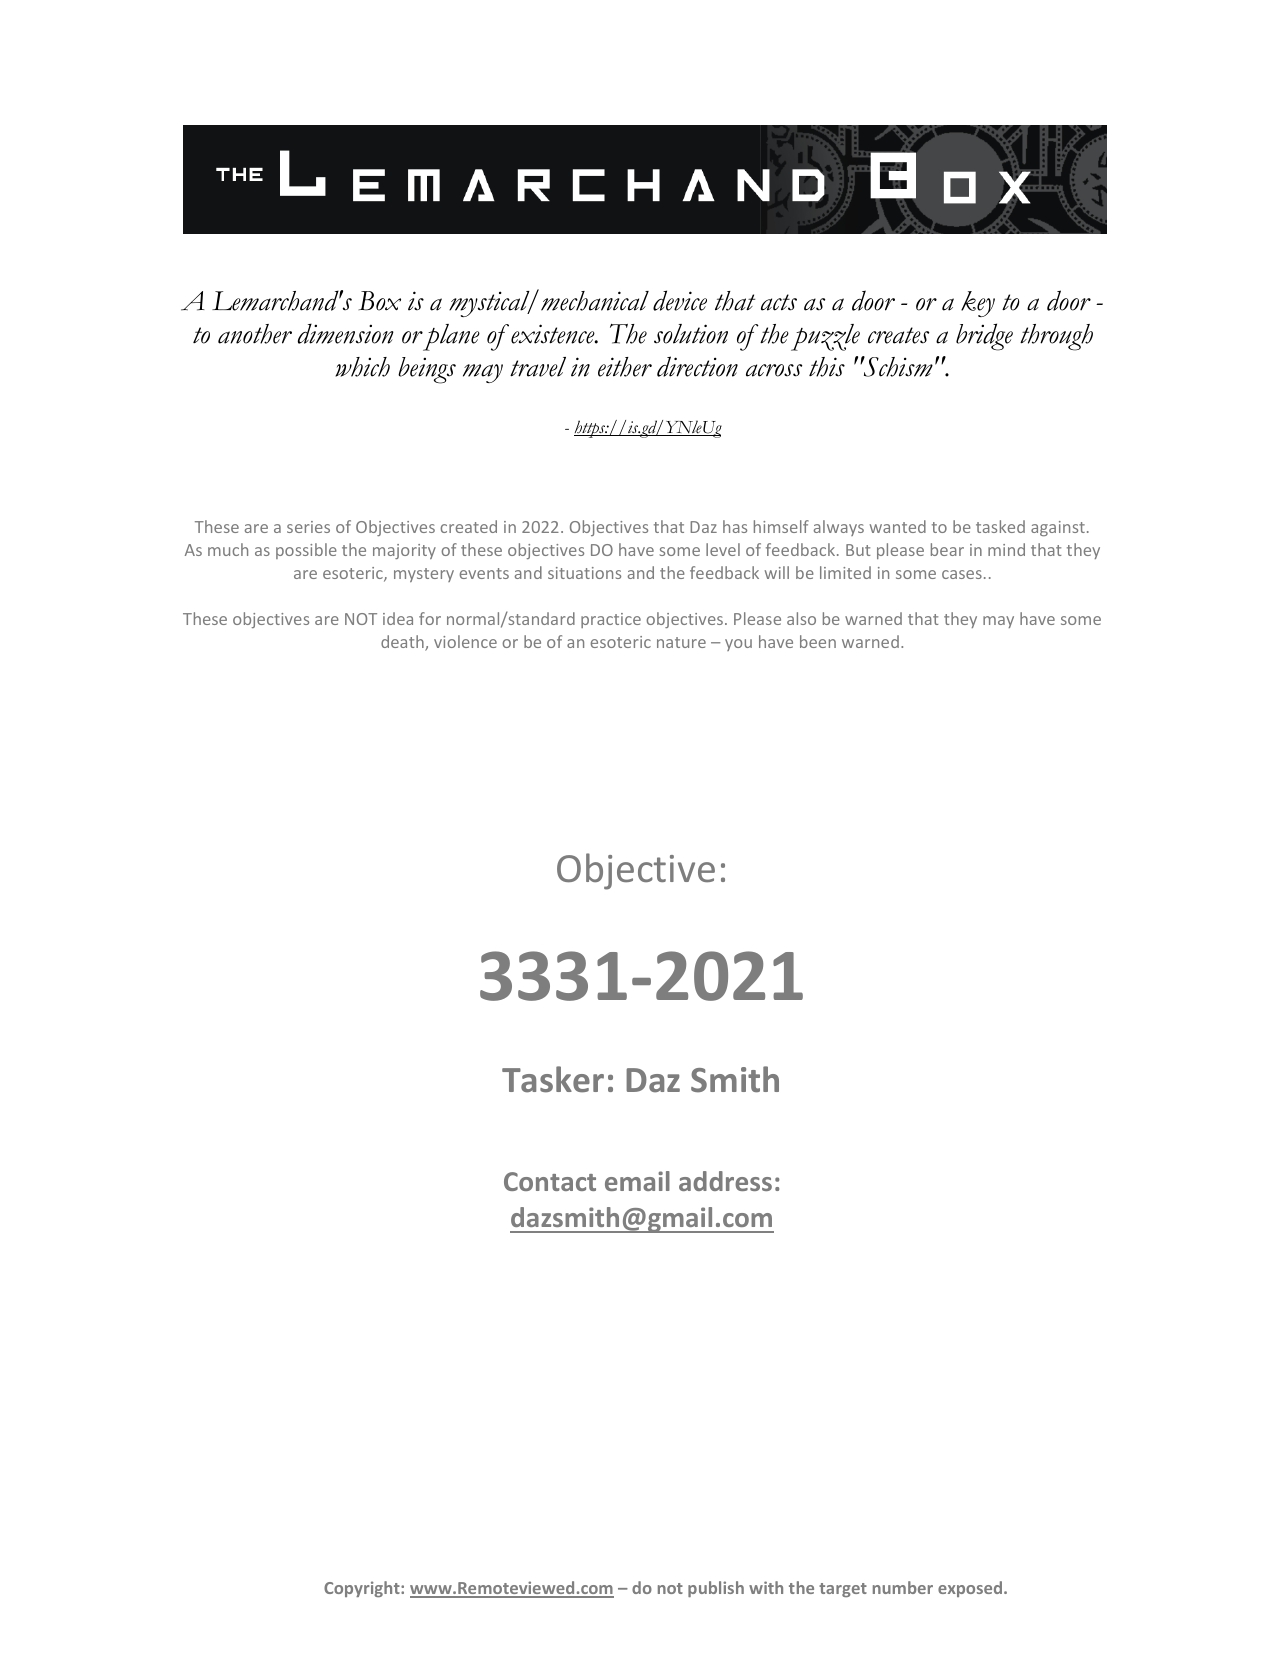  What do you see at coordinates (346, 333) in the screenshot?
I see `dimension` at bounding box center [346, 333].
